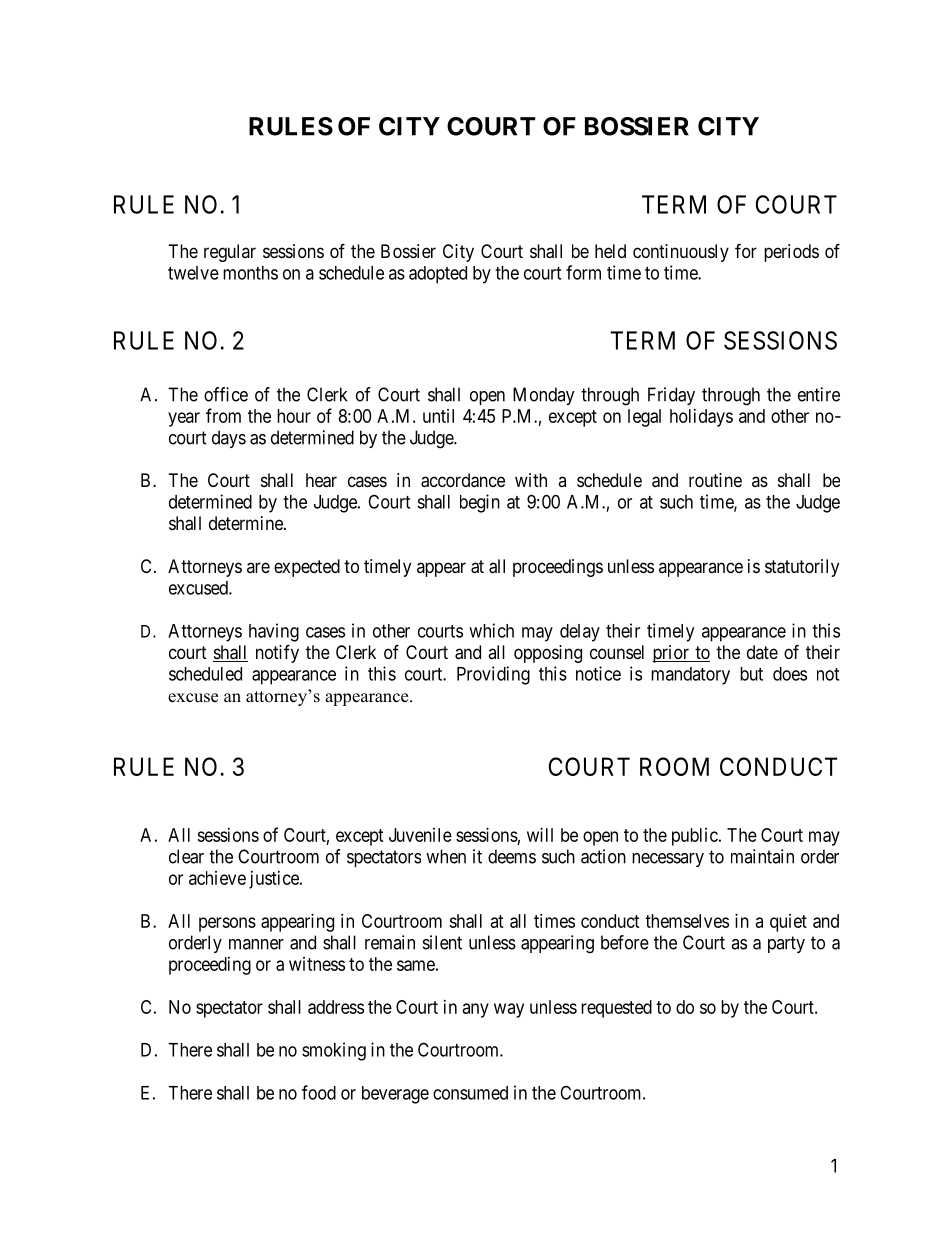 Image resolution: width=952 pixels, height=1233 pixels. I want to click on consumed, so click(470, 1093).
